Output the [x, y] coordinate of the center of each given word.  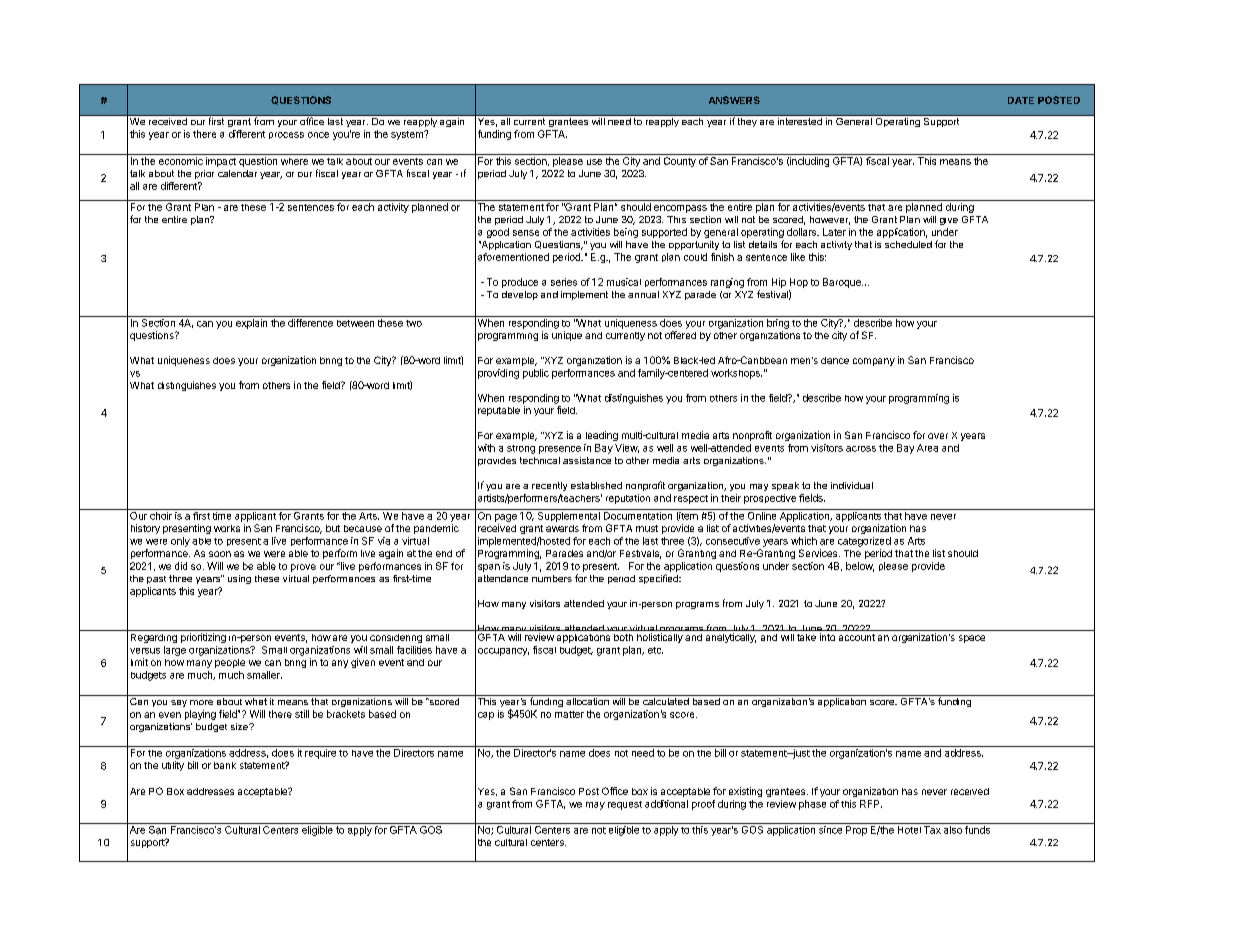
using [239, 579]
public [536, 374]
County [680, 162]
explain [251, 324]
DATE [1021, 100]
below [860, 567]
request [625, 805]
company [874, 362]
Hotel [909, 830]
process [286, 135]
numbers [552, 578]
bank [225, 765]
